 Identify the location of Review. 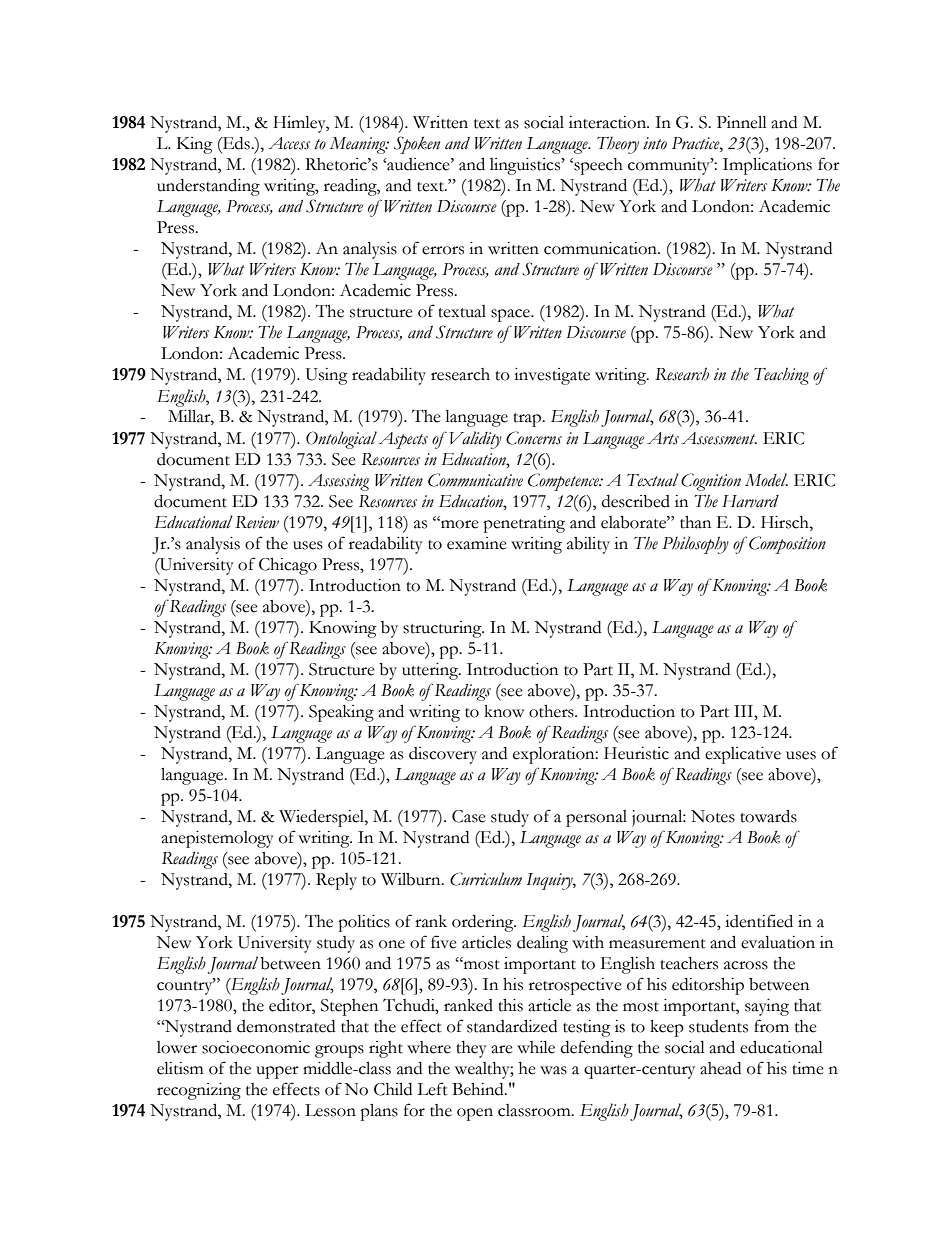
(257, 522).
